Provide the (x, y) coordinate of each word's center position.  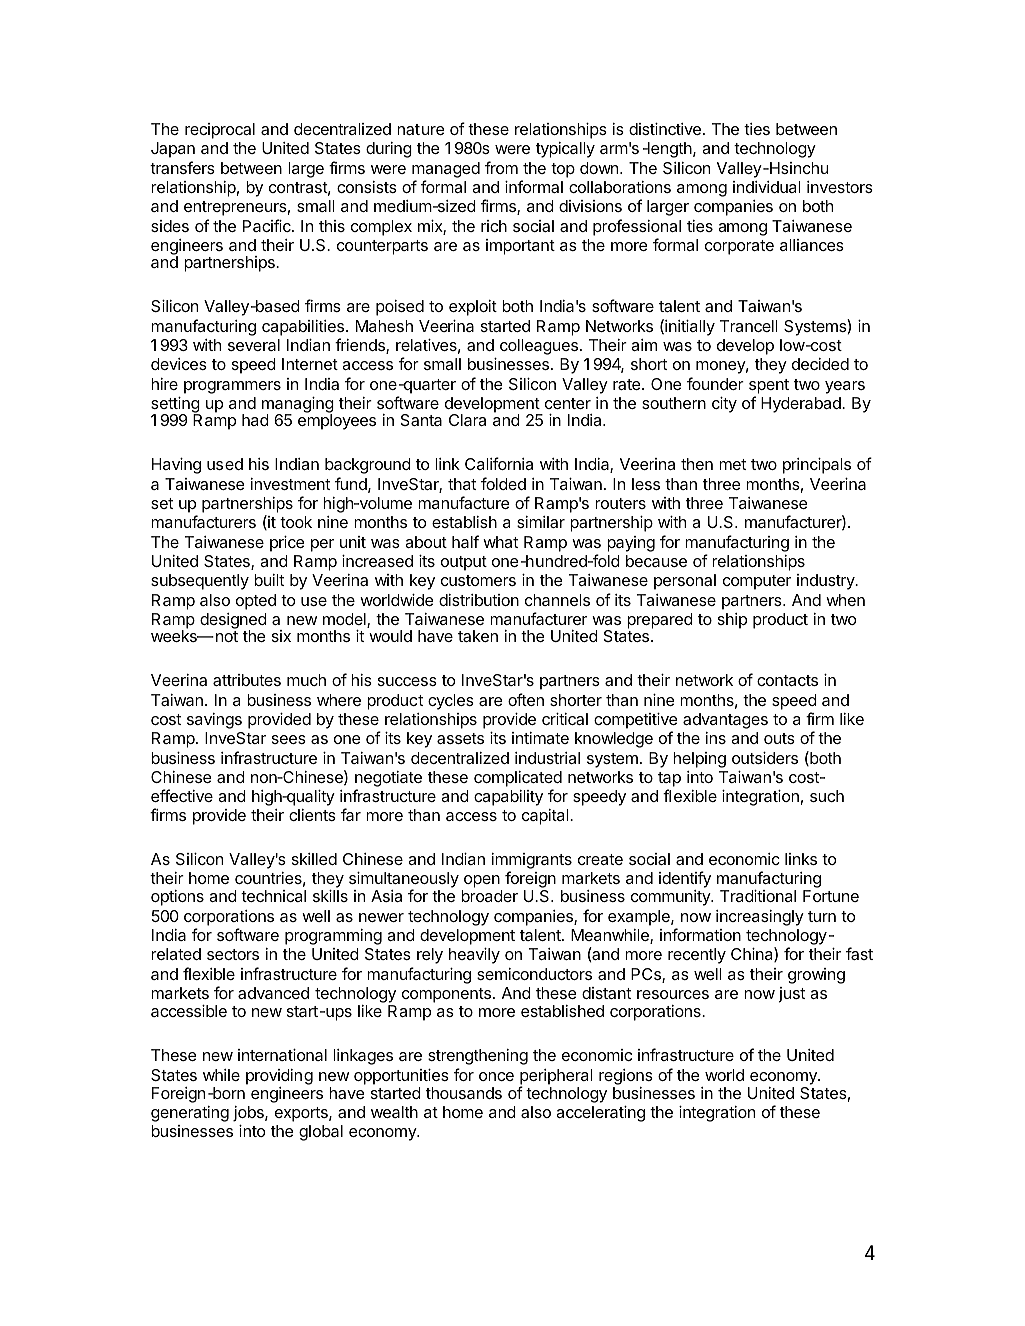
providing (279, 1077)
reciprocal (220, 131)
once (496, 1076)
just (791, 995)
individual (766, 187)
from (501, 167)
